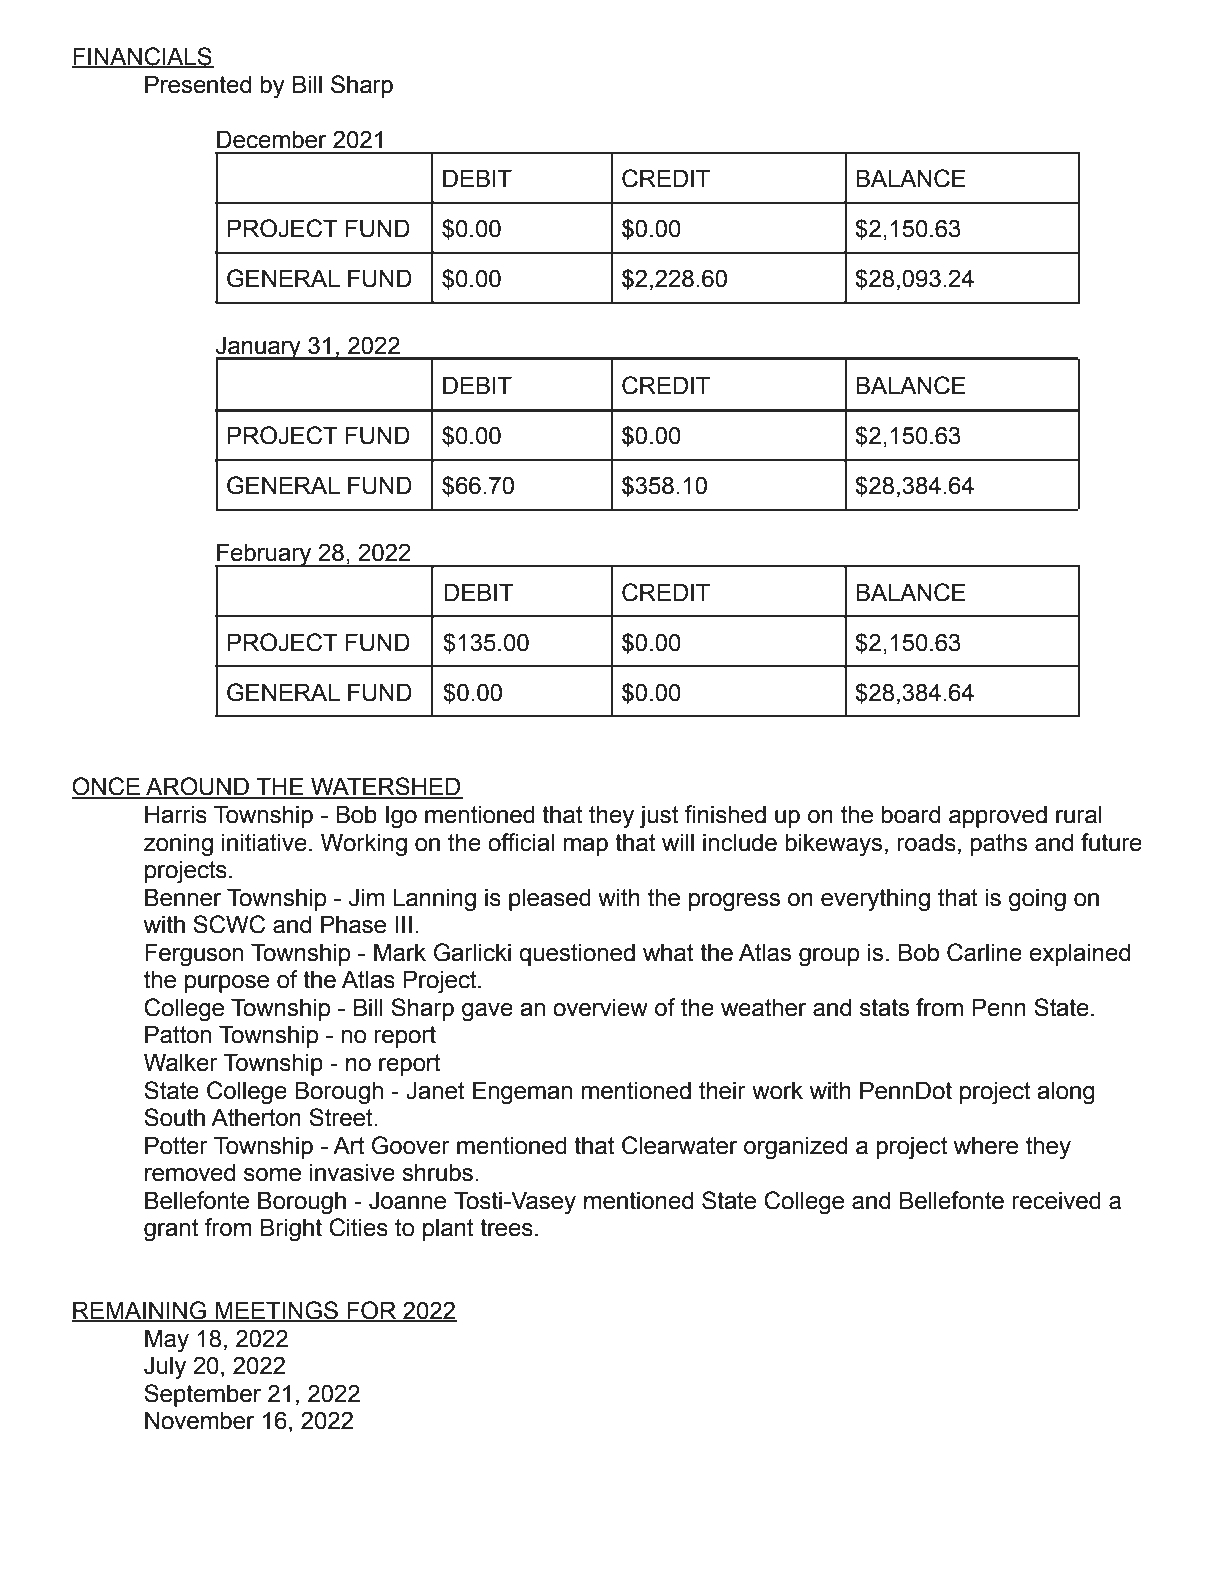 The width and height of the screenshot is (1222, 1582). What do you see at coordinates (659, 817) in the screenshot?
I see `just` at bounding box center [659, 817].
